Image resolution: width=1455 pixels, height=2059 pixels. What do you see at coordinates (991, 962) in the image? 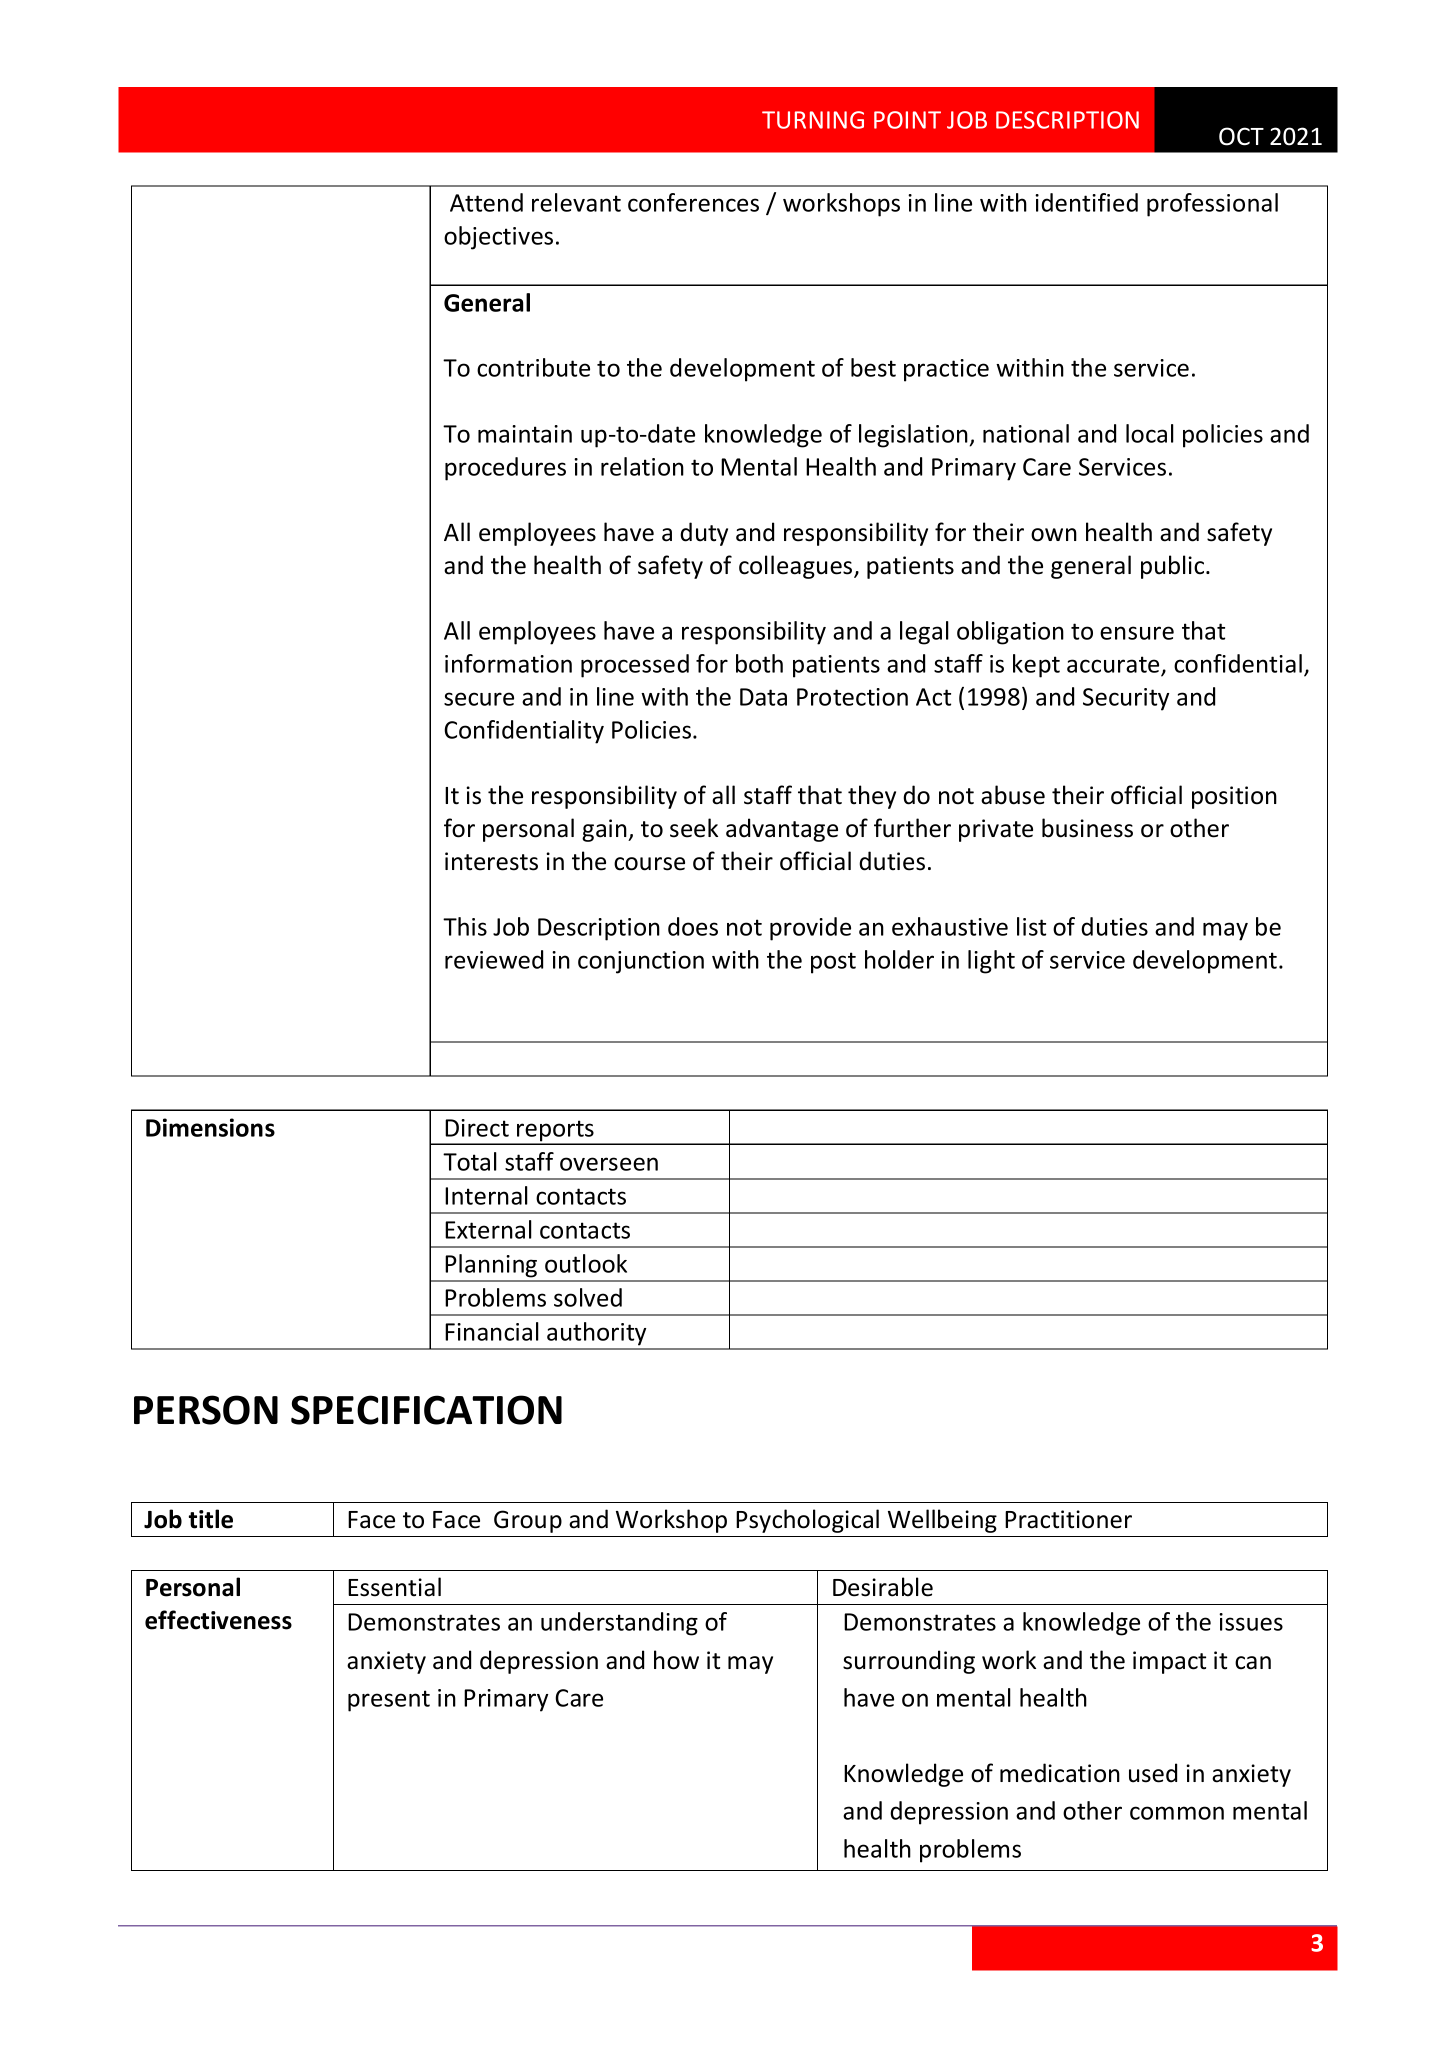
I see `light` at bounding box center [991, 962].
